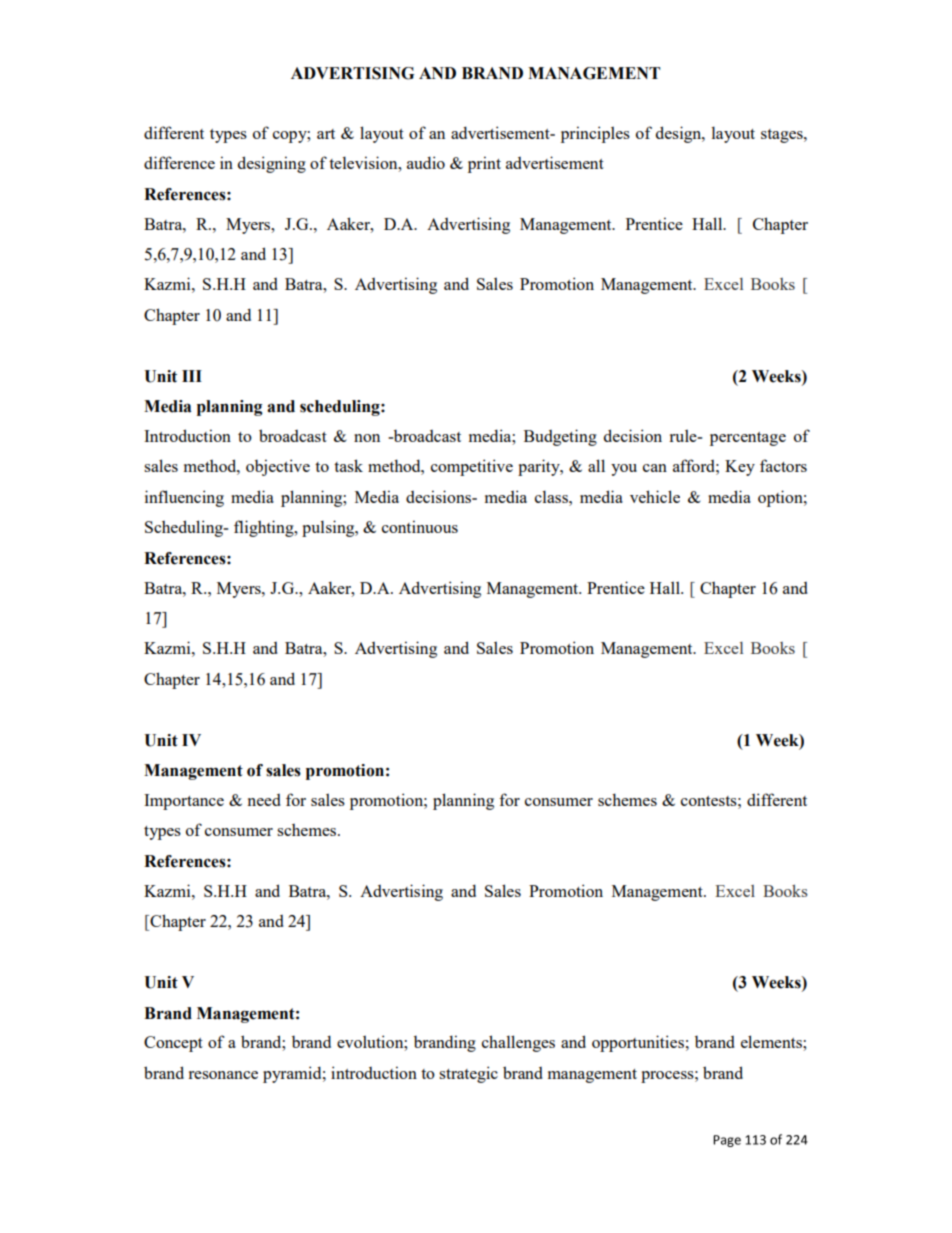 Image resolution: width=952 pixels, height=1233 pixels. Describe the element at coordinates (179, 162) in the screenshot. I see `difference` at that location.
